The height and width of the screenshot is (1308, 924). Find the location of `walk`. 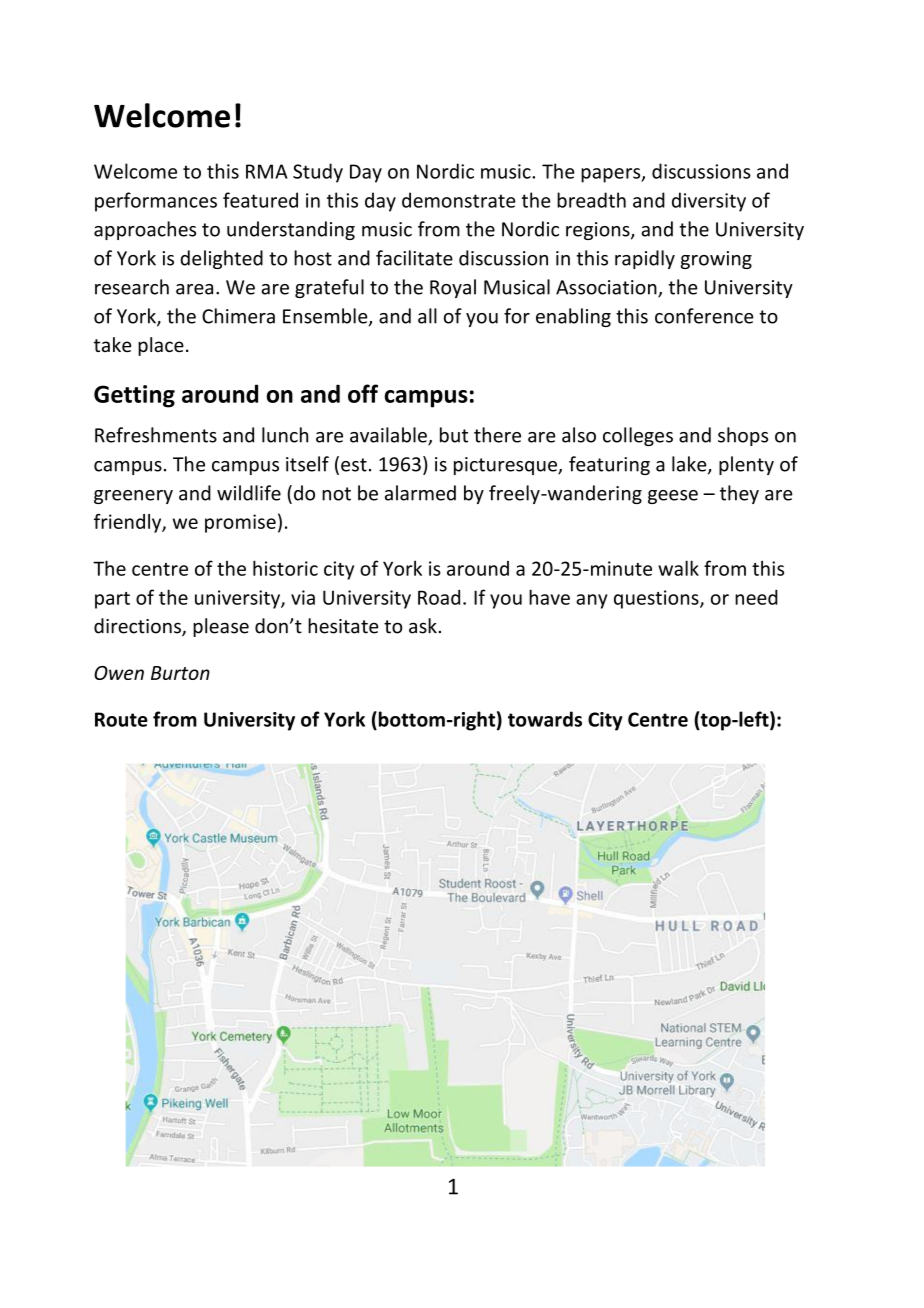

walk is located at coordinates (678, 568).
